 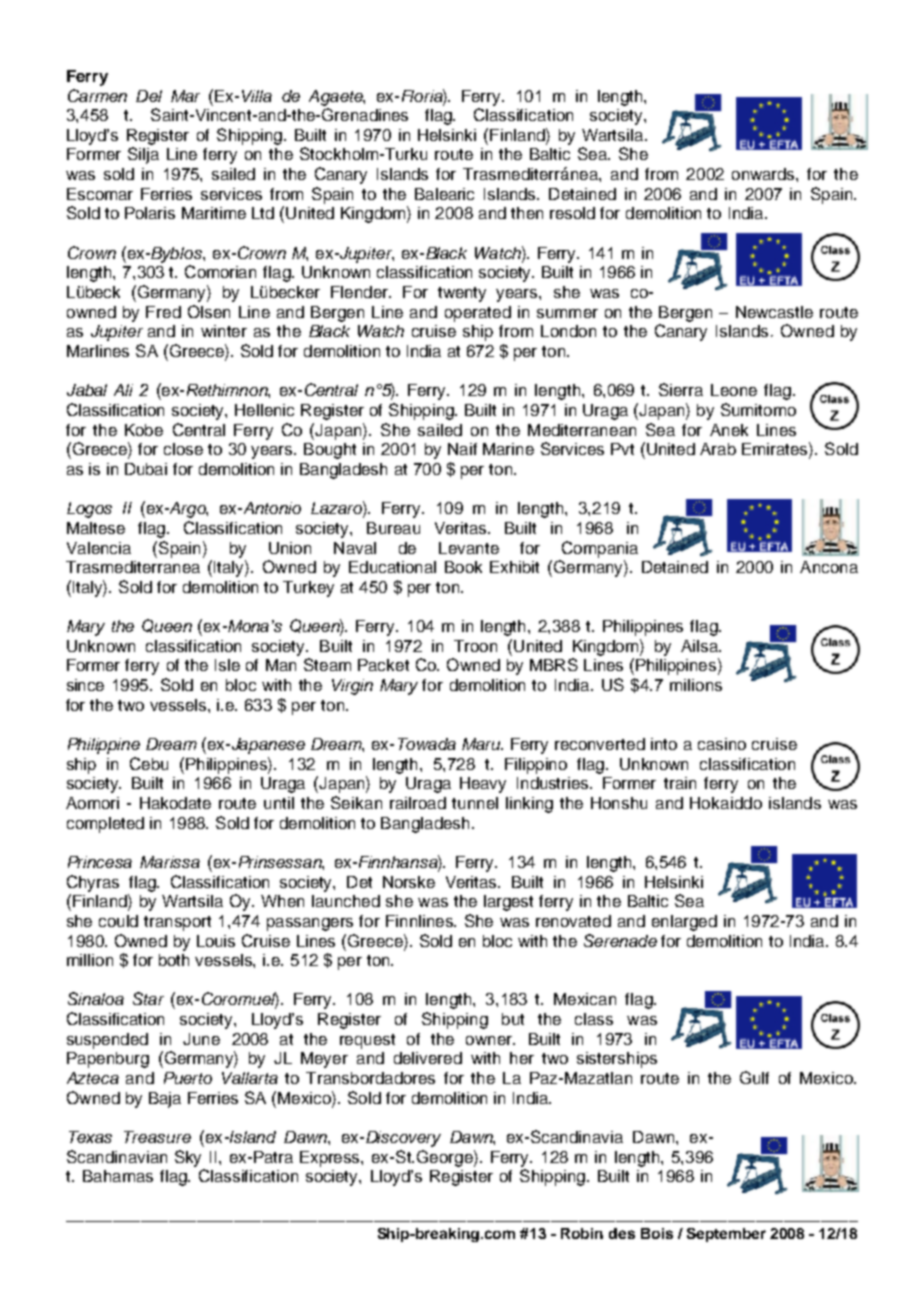 I want to click on September, so click(x=726, y=1235).
